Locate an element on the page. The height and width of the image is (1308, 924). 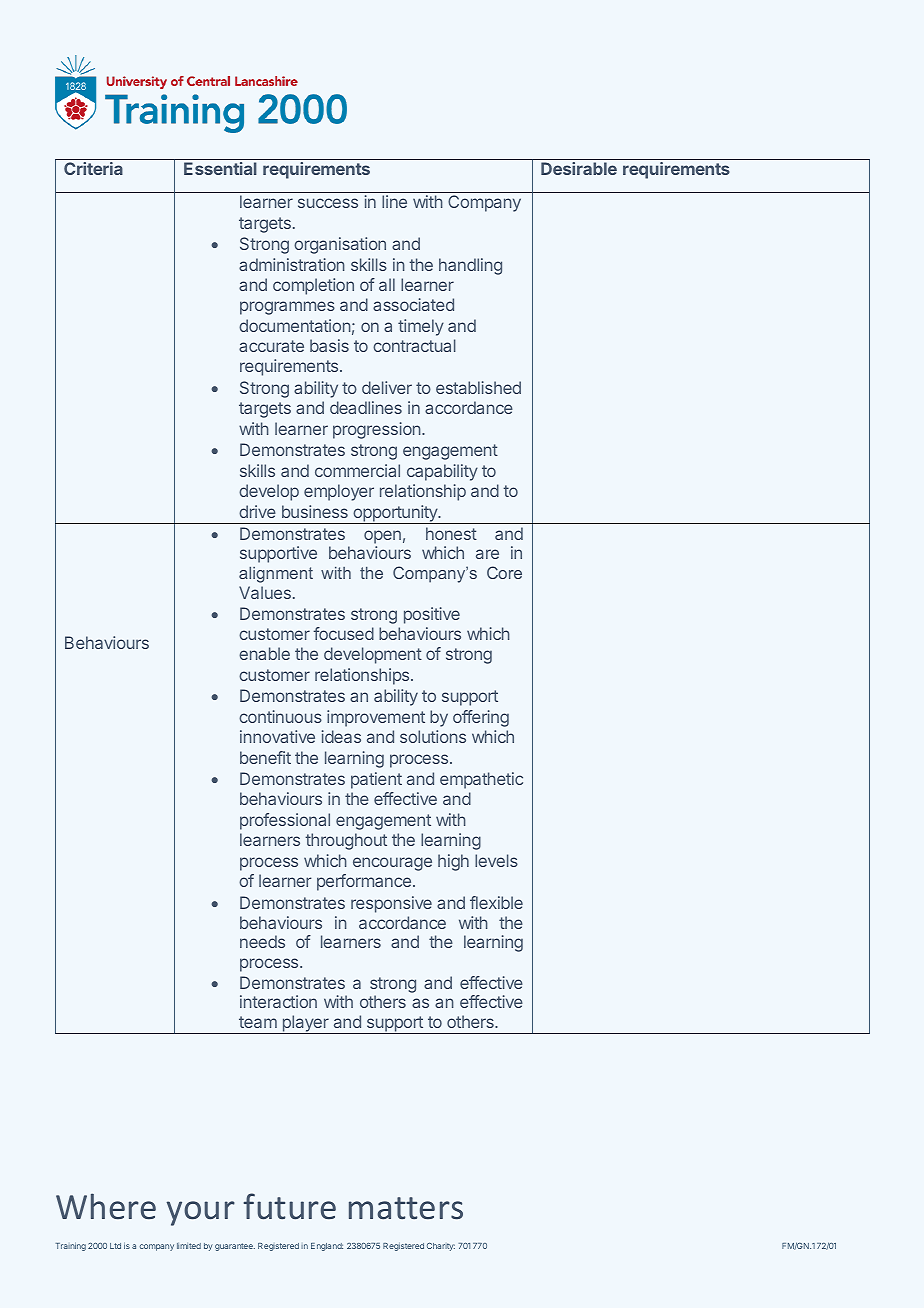
needs is located at coordinates (262, 941).
